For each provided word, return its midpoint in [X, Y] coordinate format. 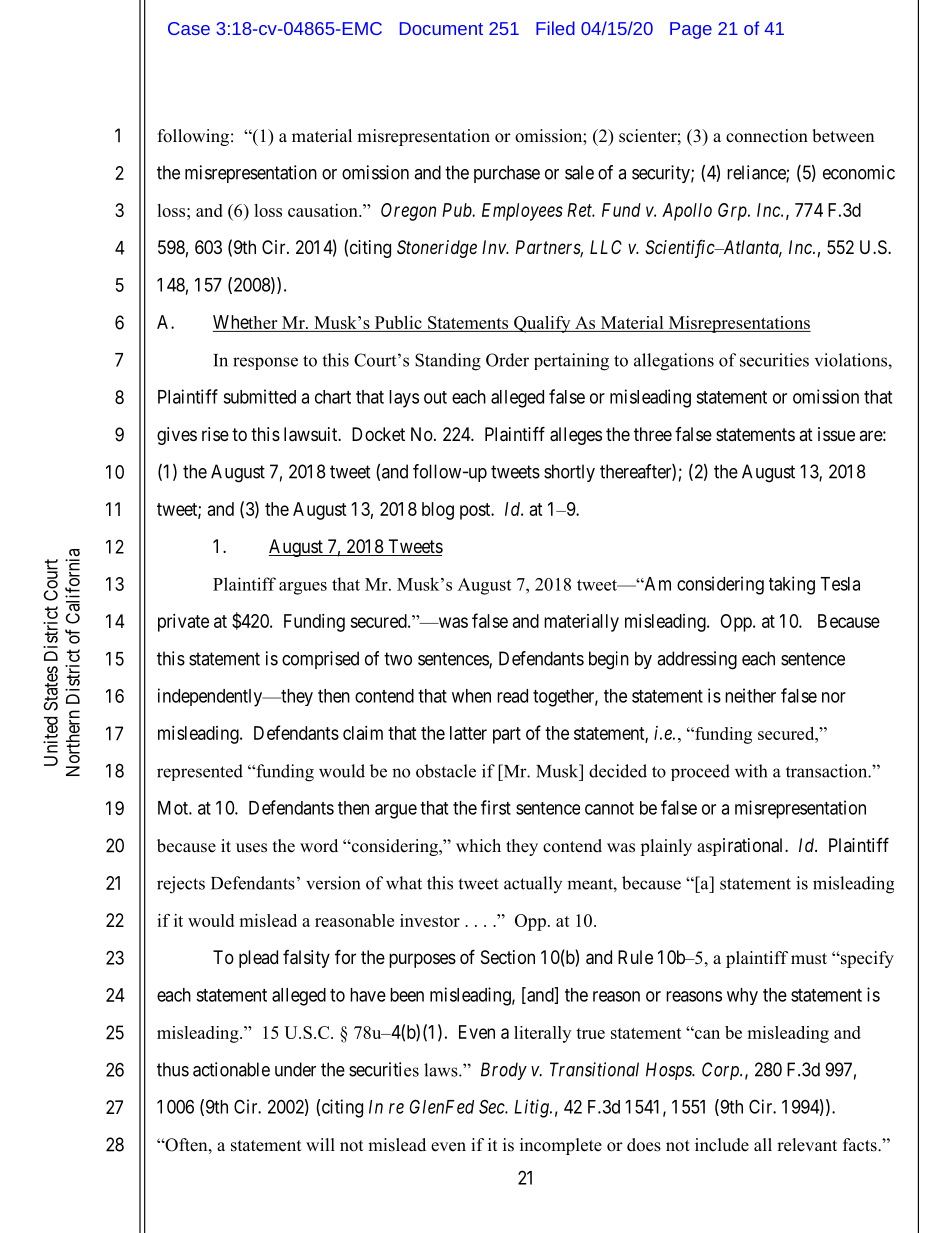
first [496, 807]
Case [189, 28]
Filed [555, 28]
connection [767, 136]
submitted [259, 396]
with [751, 771]
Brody [504, 1071]
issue [836, 434]
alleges [576, 436]
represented [200, 772]
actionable [231, 1069]
